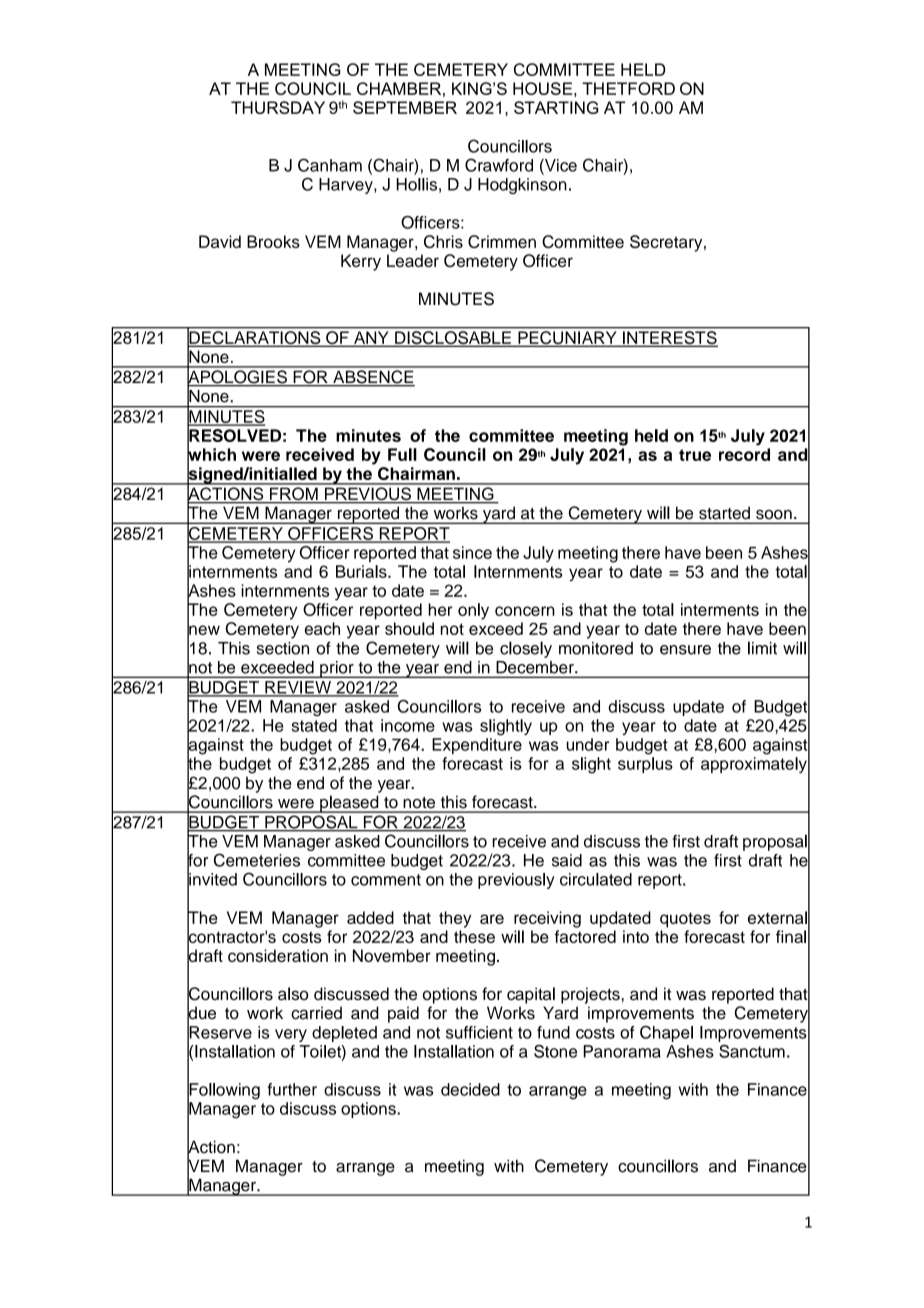 The image size is (924, 1308). I want to click on said, so click(567, 860).
